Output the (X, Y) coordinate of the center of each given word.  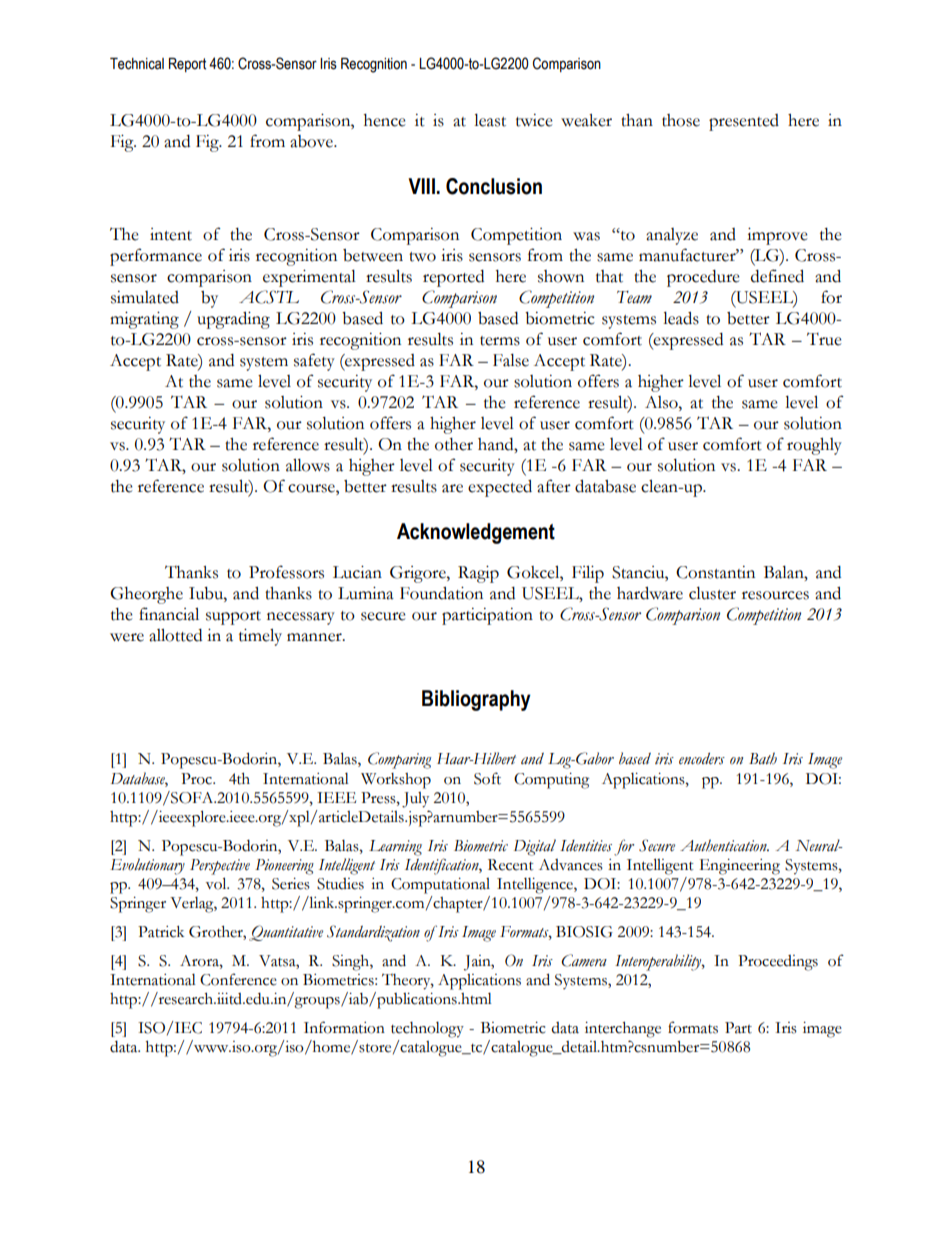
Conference (238, 979)
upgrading (233, 320)
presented (744, 122)
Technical (137, 64)
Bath (763, 758)
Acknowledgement (476, 533)
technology (427, 1030)
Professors (286, 572)
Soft (487, 778)
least (490, 120)
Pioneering (284, 867)
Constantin (715, 572)
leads (681, 318)
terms (500, 341)
